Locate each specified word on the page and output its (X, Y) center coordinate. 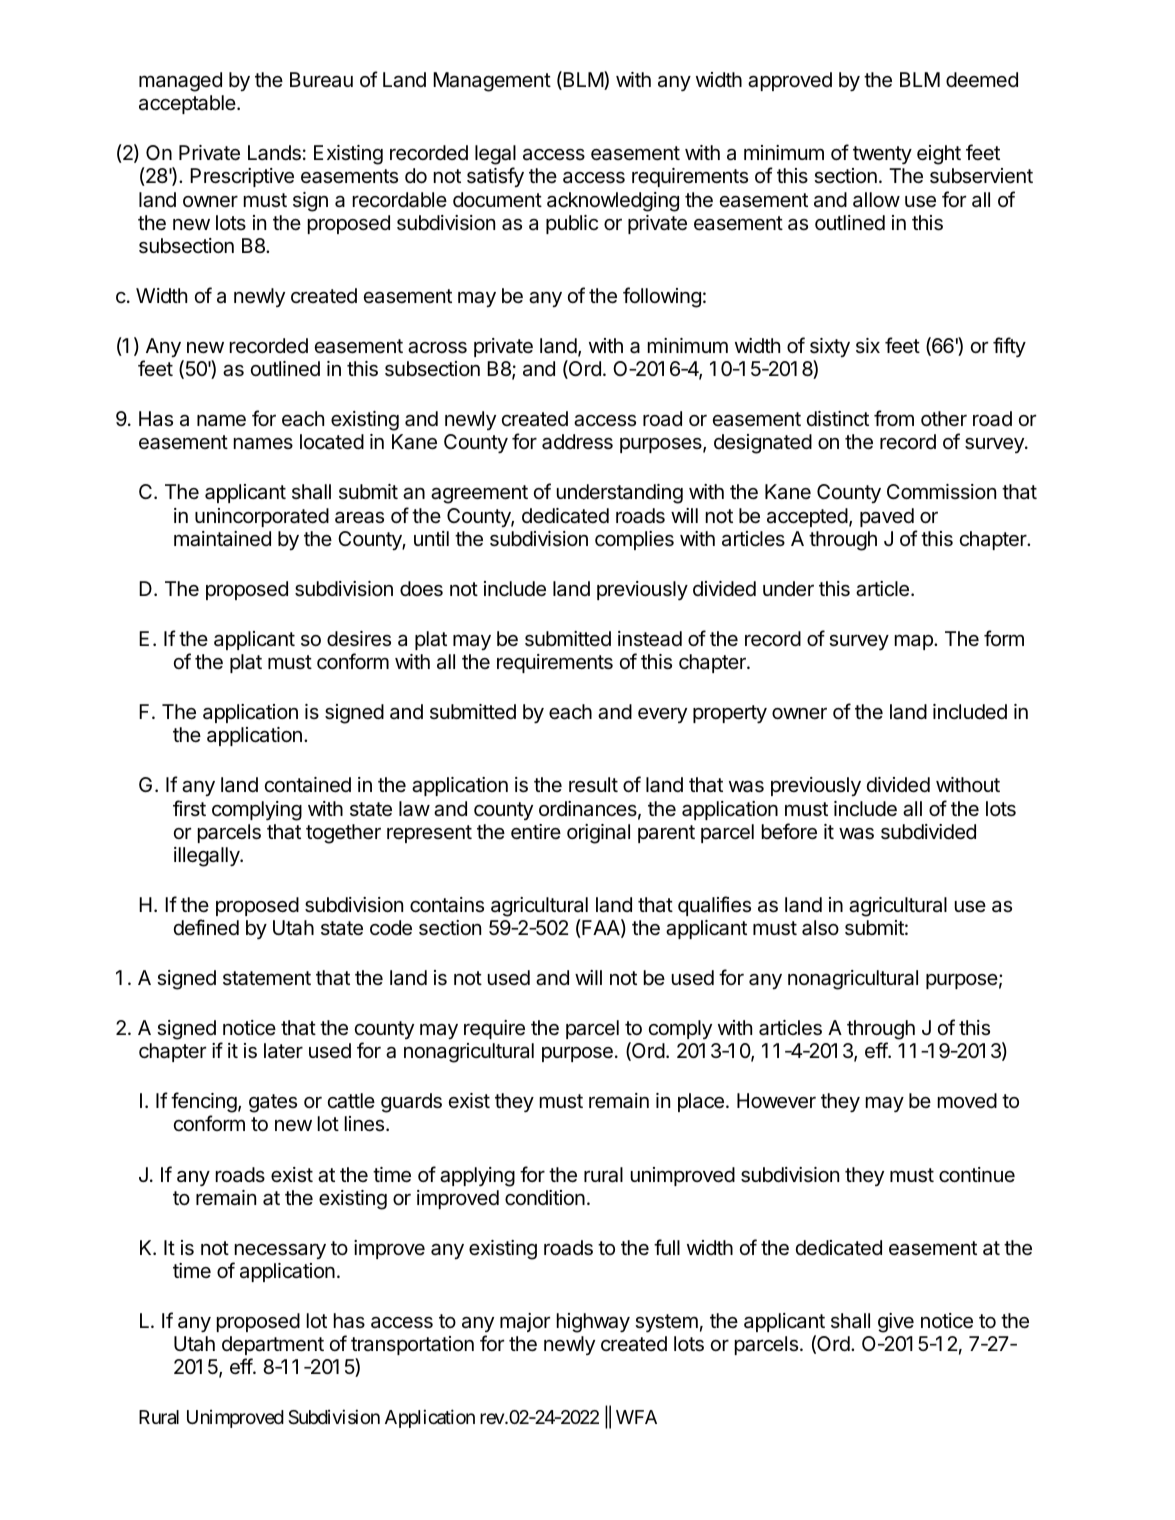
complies (634, 540)
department (273, 1345)
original (598, 834)
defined (206, 927)
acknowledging (613, 202)
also (820, 928)
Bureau (321, 80)
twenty (882, 155)
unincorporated (262, 517)
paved (887, 517)
